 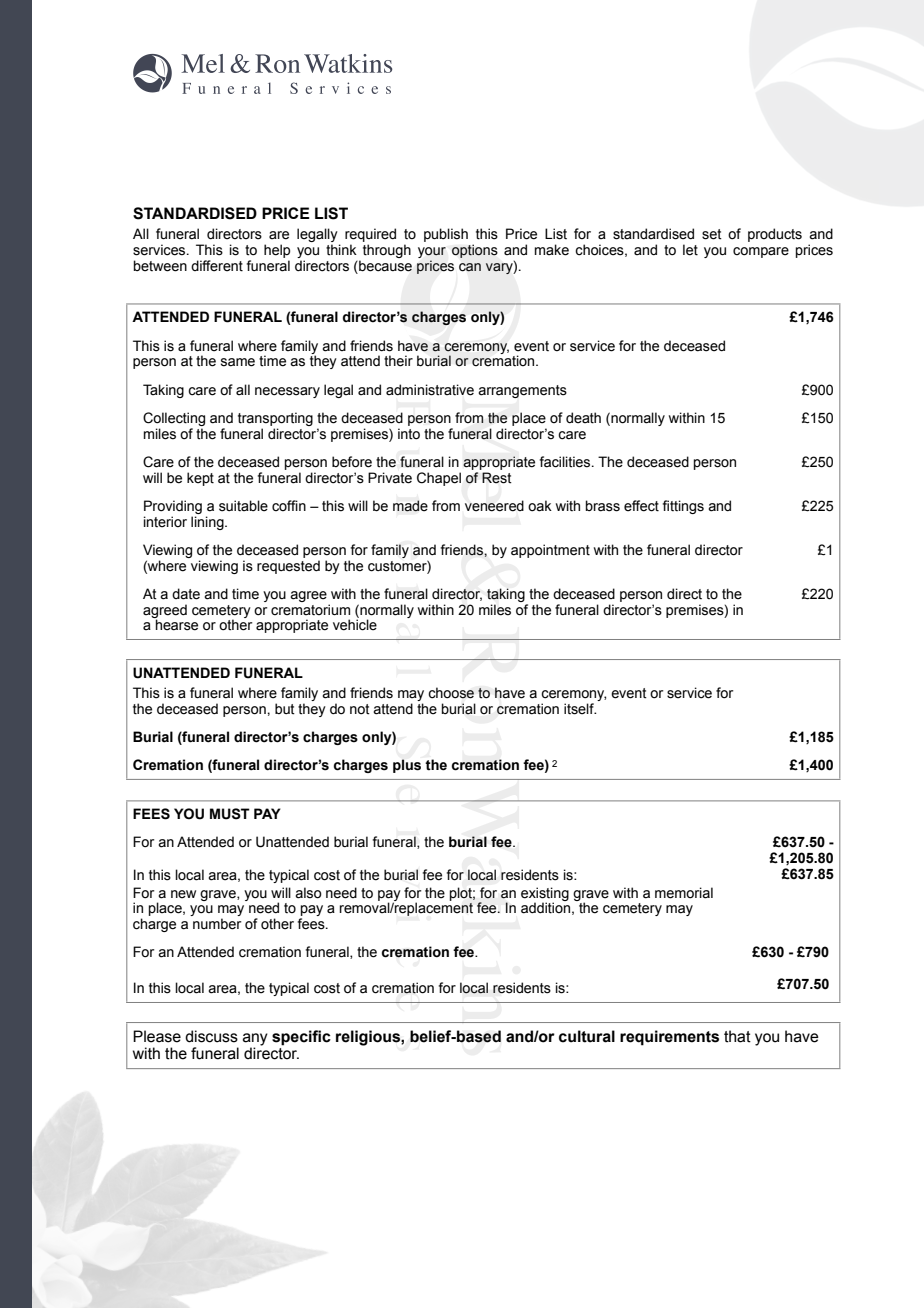 I want to click on requirements, so click(x=669, y=1038).
